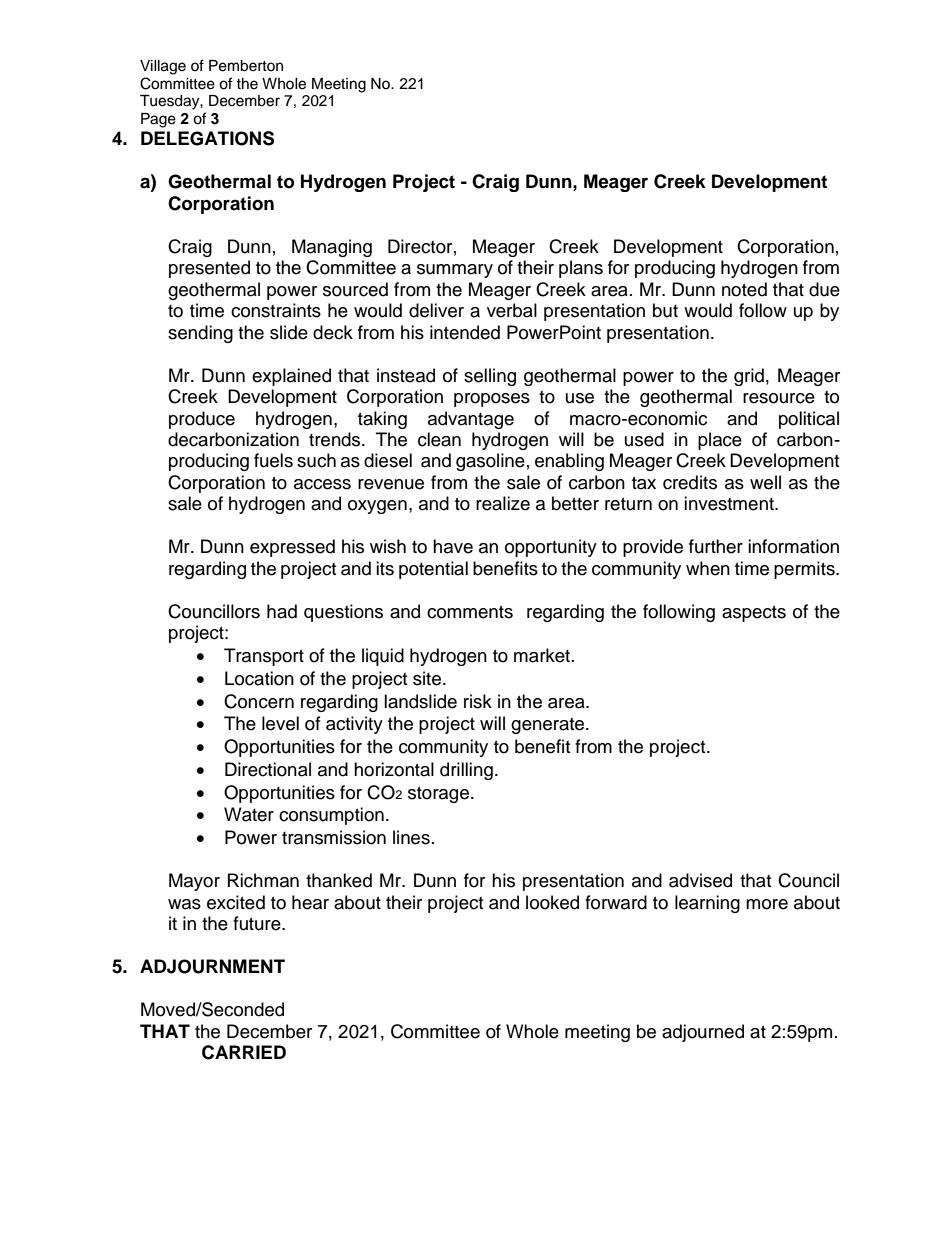 Image resolution: width=952 pixels, height=1233 pixels. What do you see at coordinates (749, 377) in the screenshot?
I see `grid` at bounding box center [749, 377].
